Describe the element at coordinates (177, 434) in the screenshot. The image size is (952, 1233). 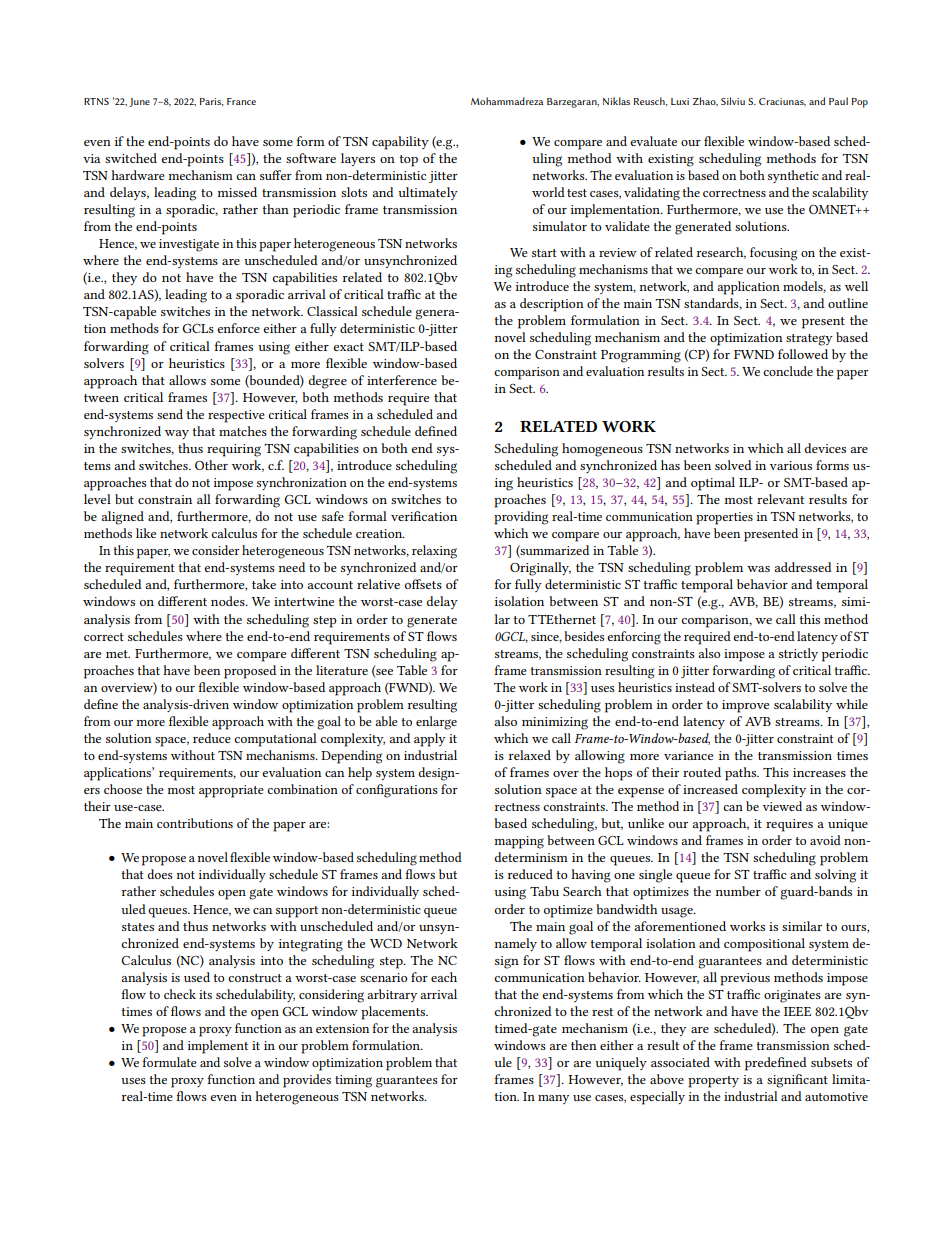
I see `way` at that location.
